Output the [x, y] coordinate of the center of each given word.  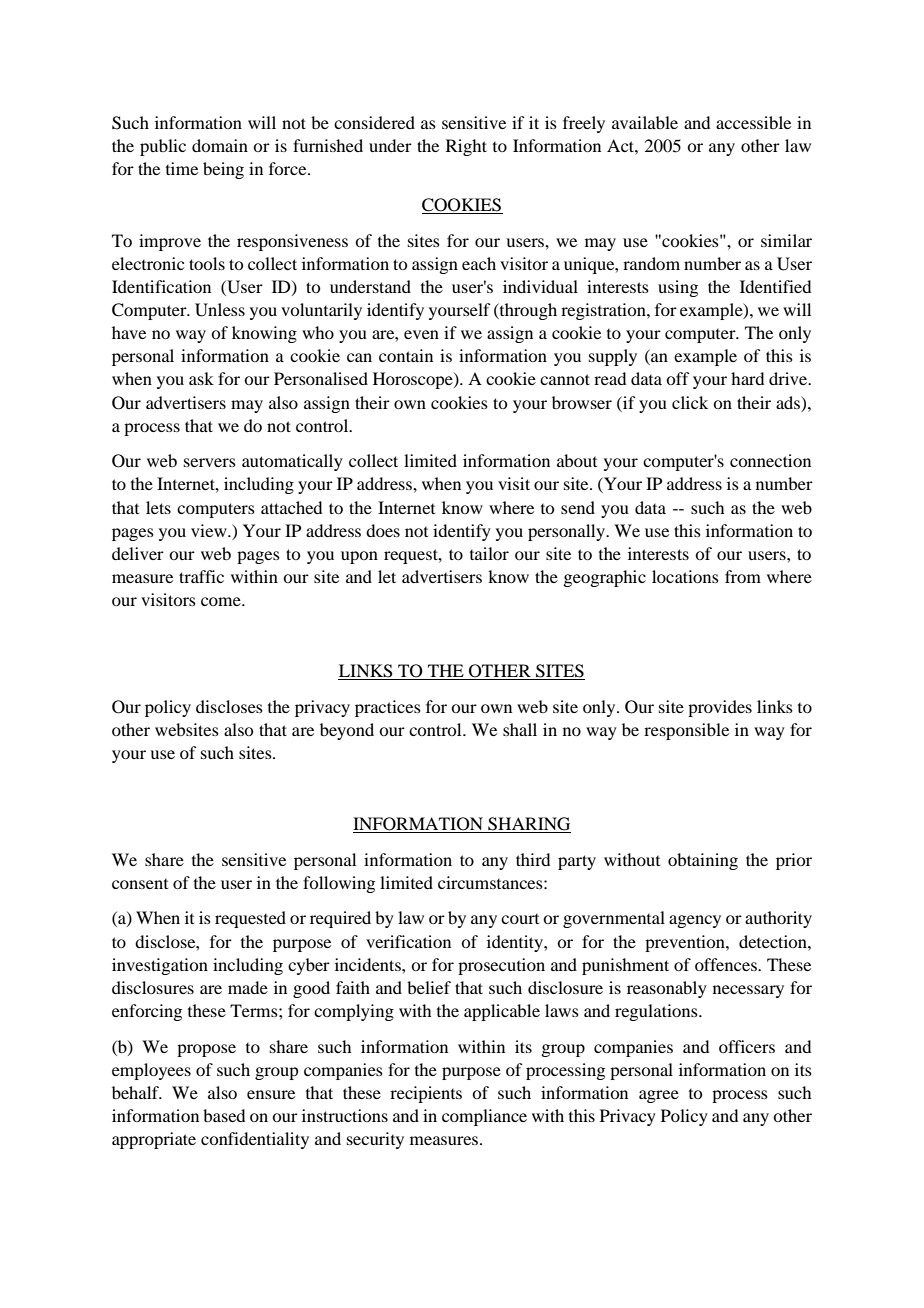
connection [770, 460]
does [383, 530]
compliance [484, 1117]
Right [466, 147]
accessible [753, 122]
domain [220, 145]
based [224, 1115]
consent [140, 884]
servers [210, 462]
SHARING [528, 825]
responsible [686, 731]
